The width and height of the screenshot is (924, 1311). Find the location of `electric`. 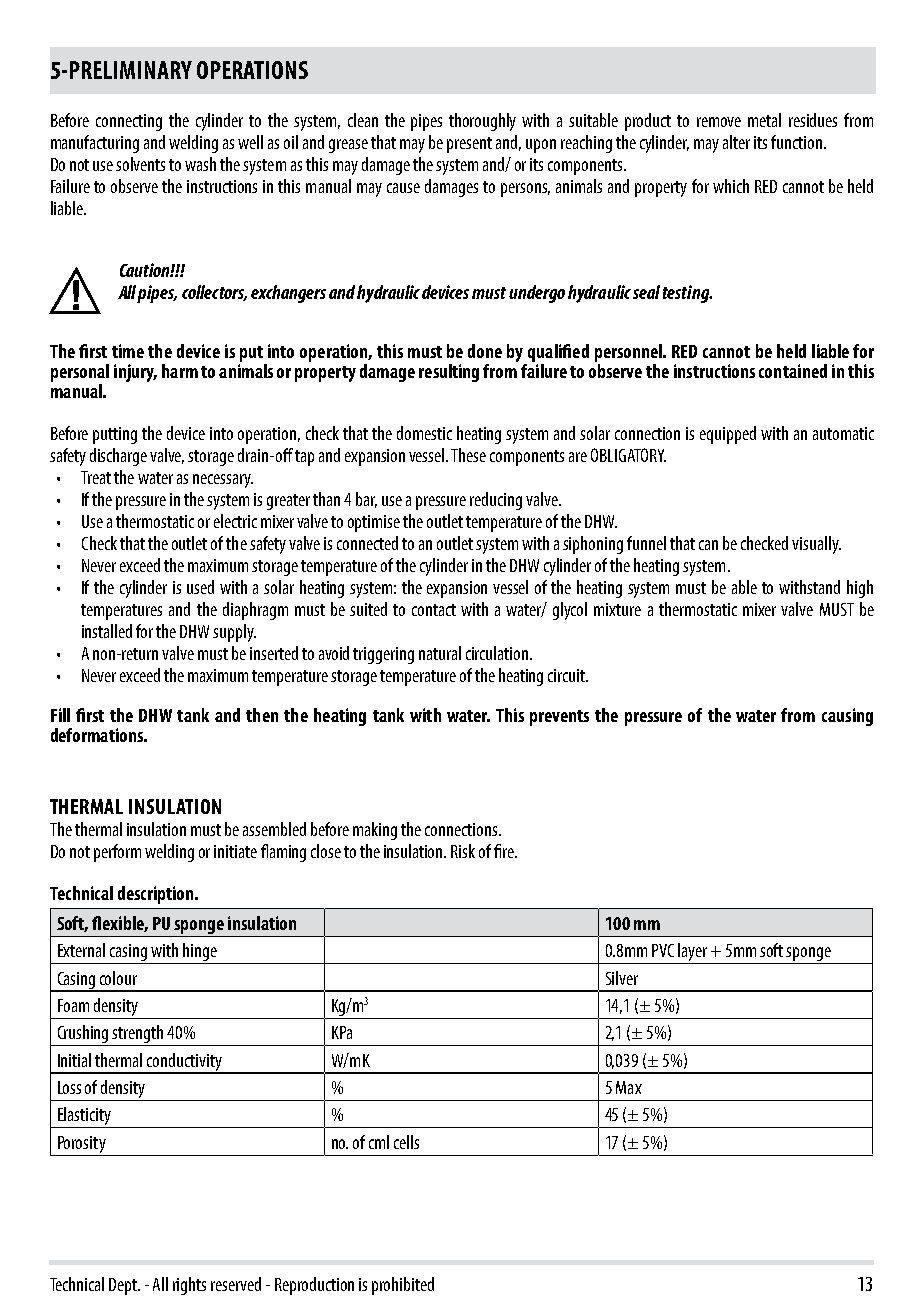

electric is located at coordinates (235, 521).
